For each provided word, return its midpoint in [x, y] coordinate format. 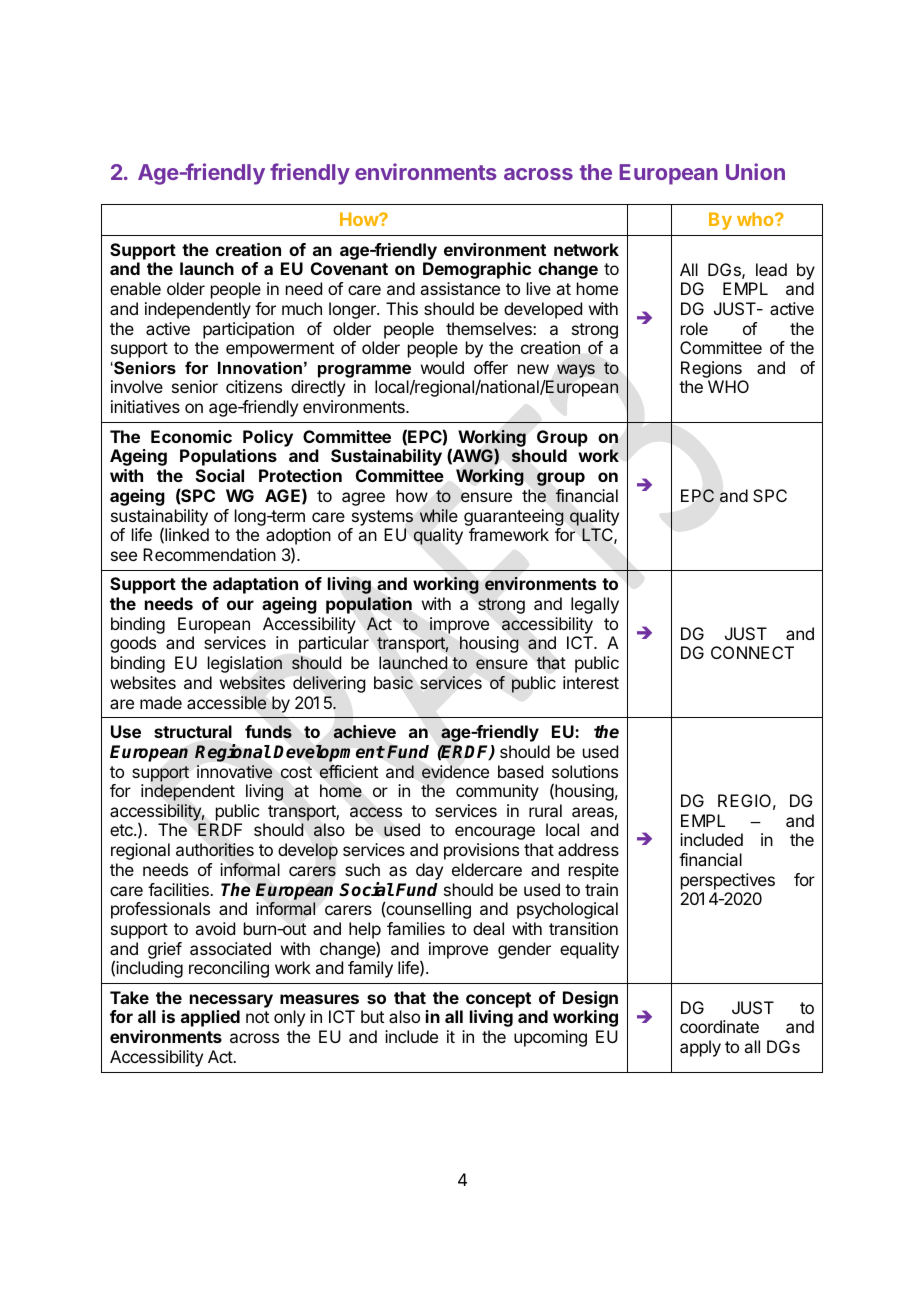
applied [210, 1018]
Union [755, 171]
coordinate [719, 1026]
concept [498, 1000]
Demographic [477, 270]
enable [135, 288]
